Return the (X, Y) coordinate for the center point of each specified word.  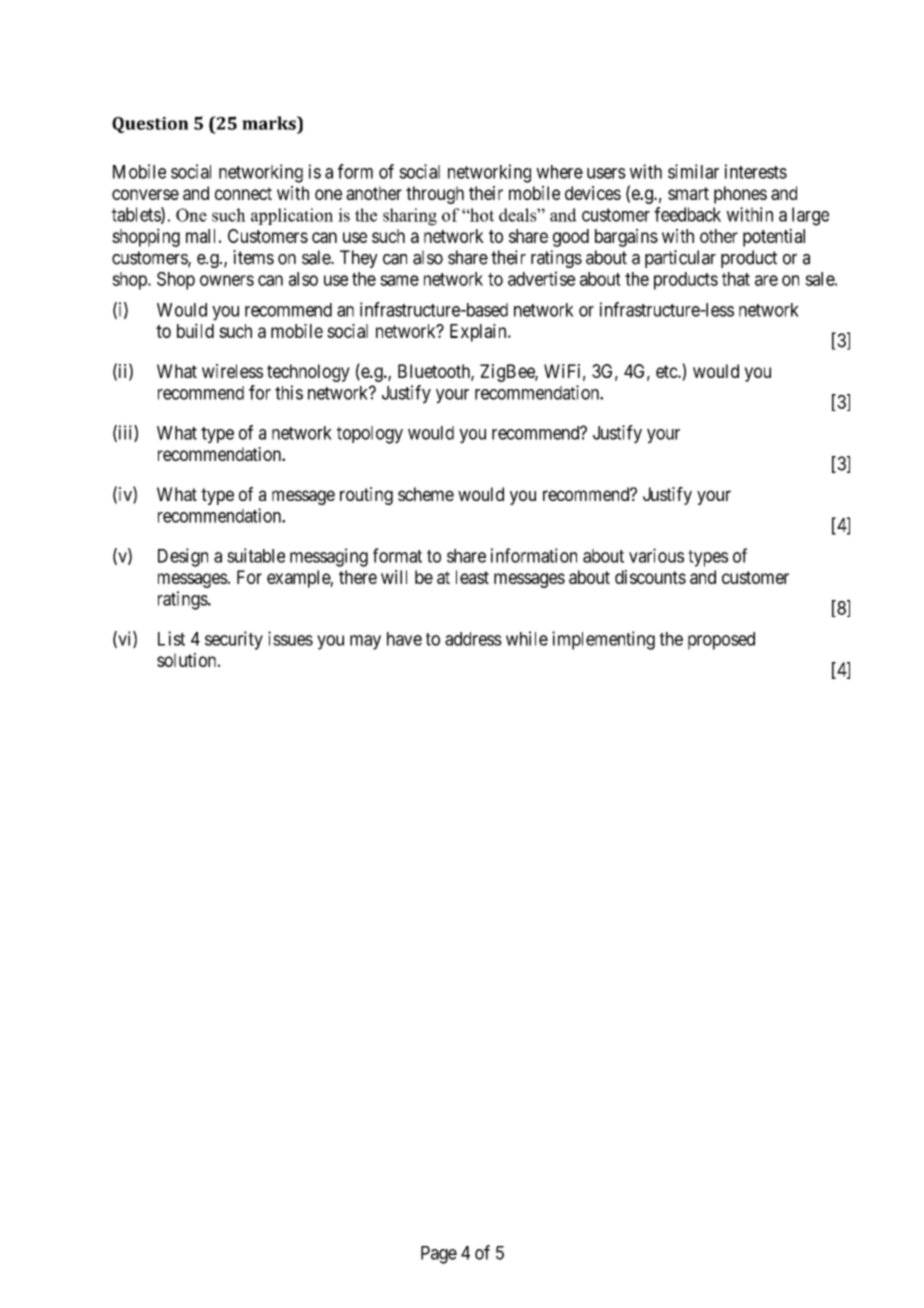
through (435, 195)
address (473, 639)
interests (756, 171)
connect (243, 193)
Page (439, 1255)
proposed (721, 641)
